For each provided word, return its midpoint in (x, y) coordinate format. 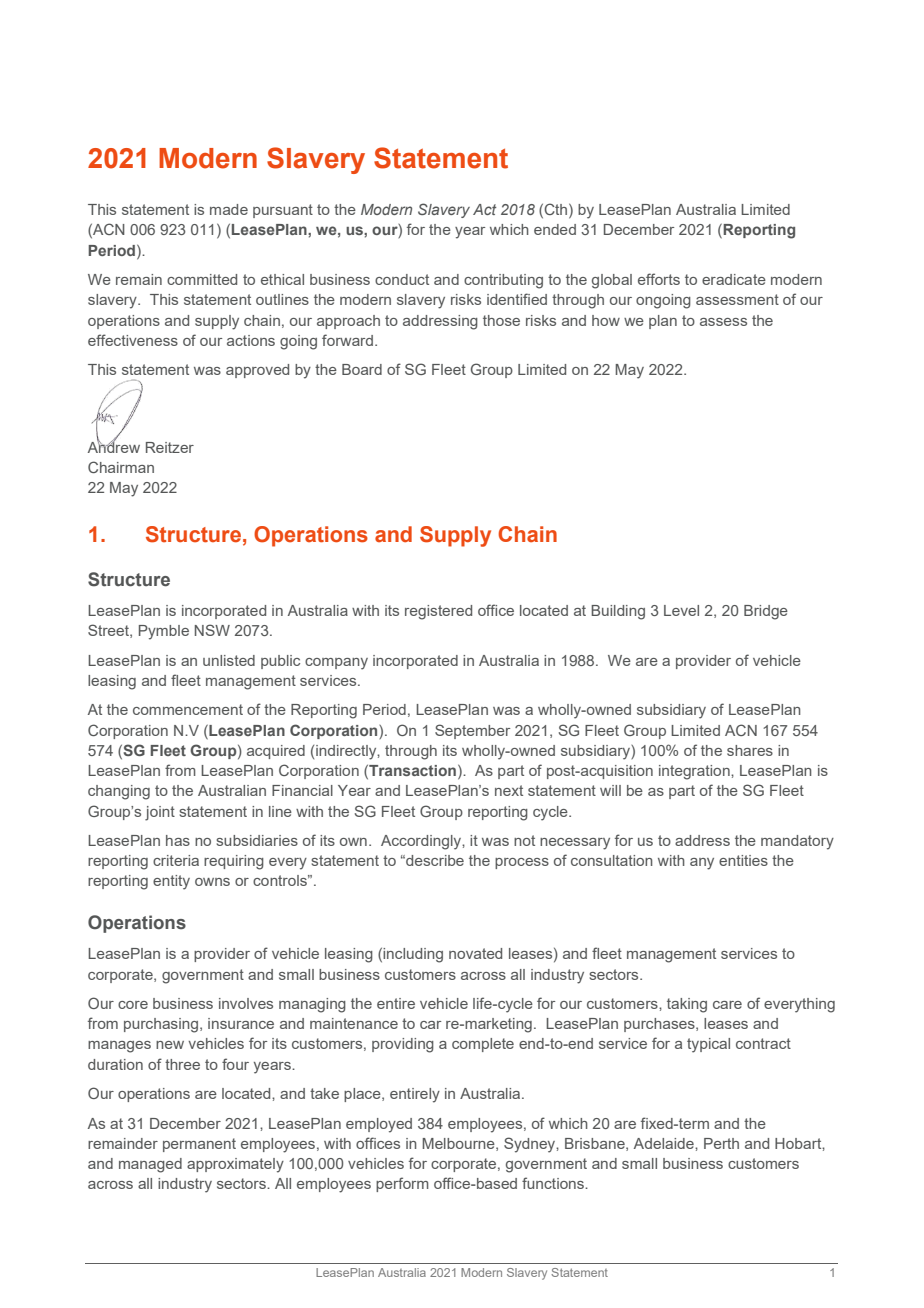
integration (695, 772)
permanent (199, 1145)
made (229, 209)
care (727, 1005)
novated (475, 953)
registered (438, 612)
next (509, 790)
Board (362, 369)
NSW (212, 630)
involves (246, 1003)
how (606, 320)
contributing (503, 281)
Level (681, 610)
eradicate (734, 279)
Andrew (114, 446)
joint (160, 813)
